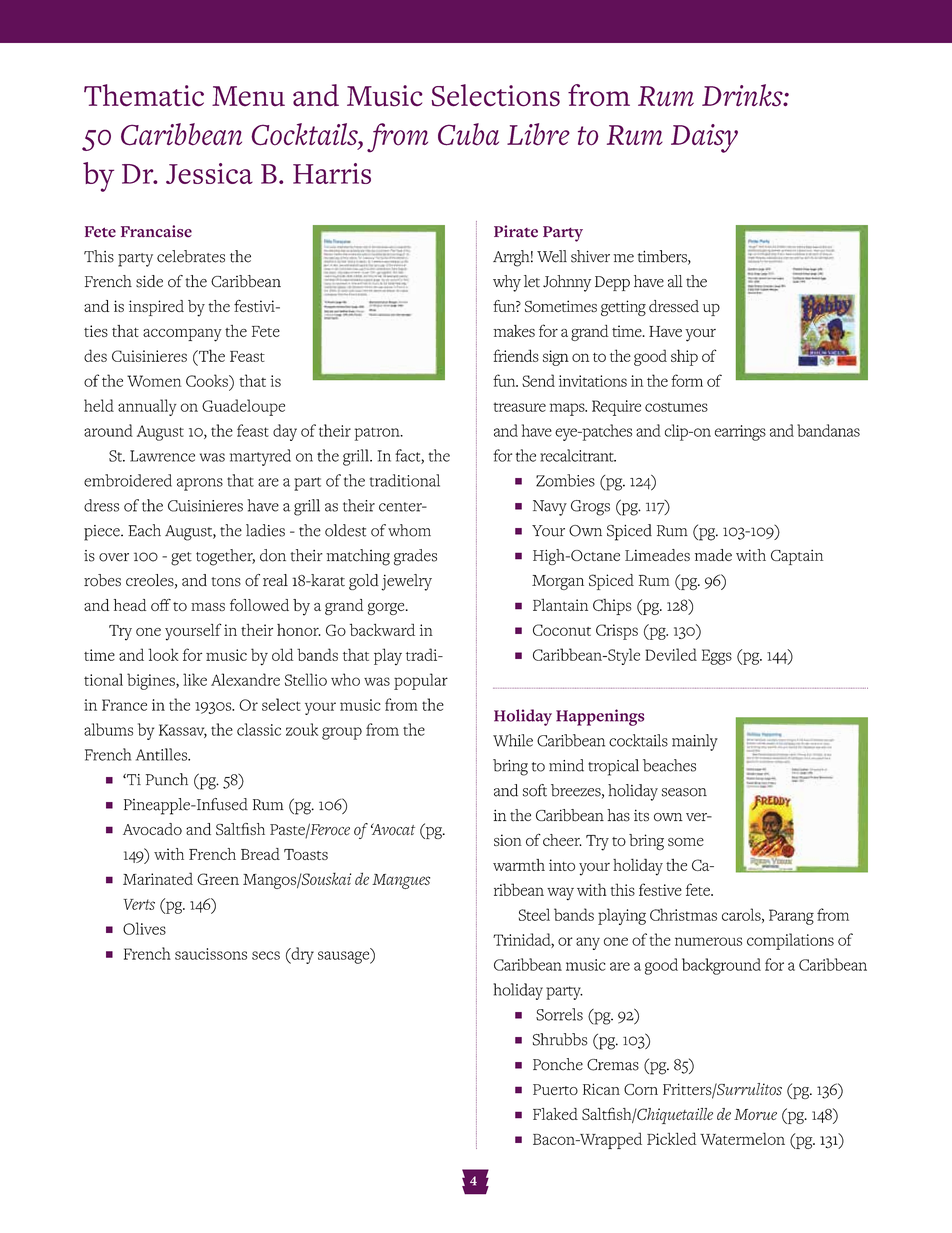  What do you see at coordinates (743, 95) in the page?
I see `Drinks` at bounding box center [743, 95].
